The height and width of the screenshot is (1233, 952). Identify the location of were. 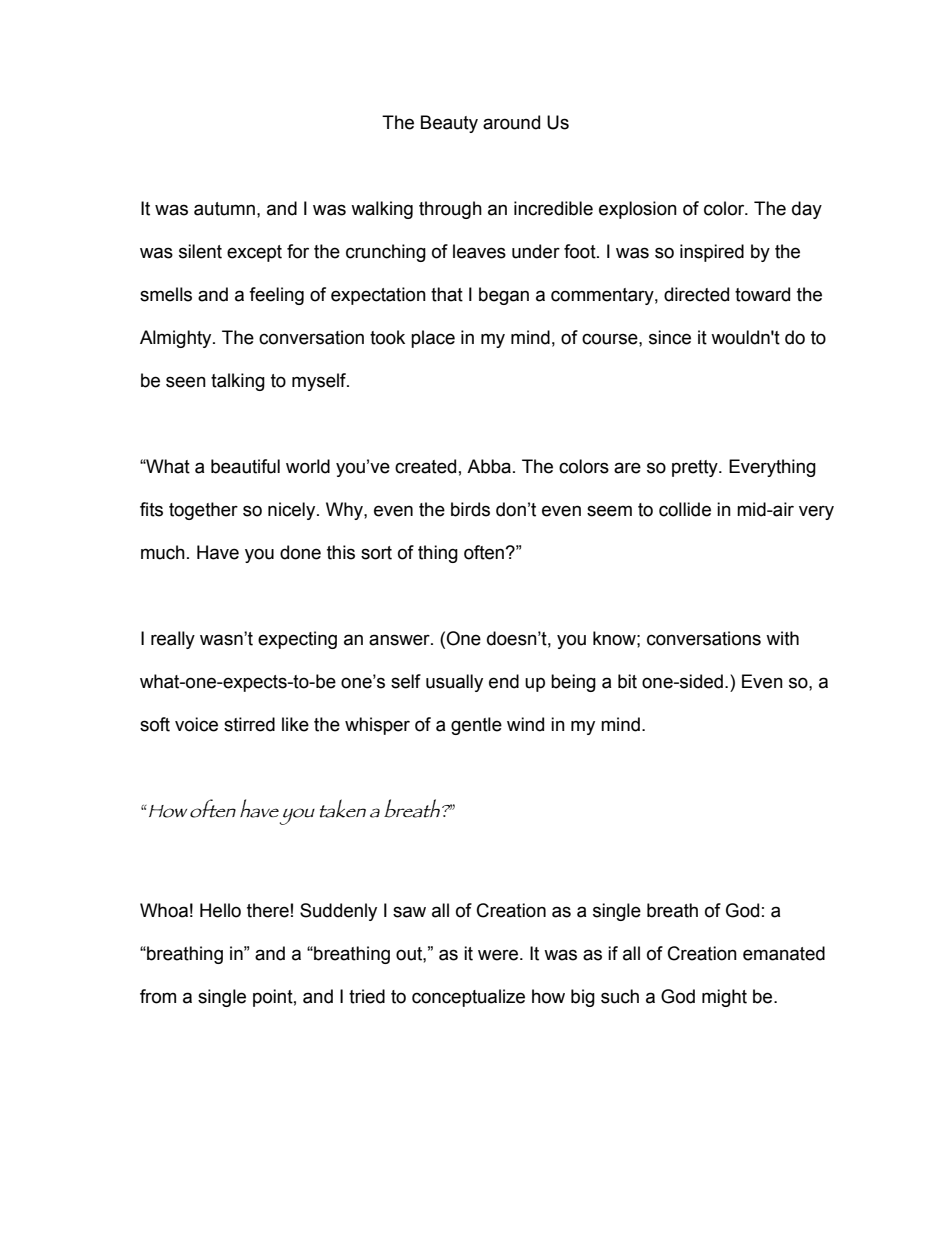
(498, 955).
